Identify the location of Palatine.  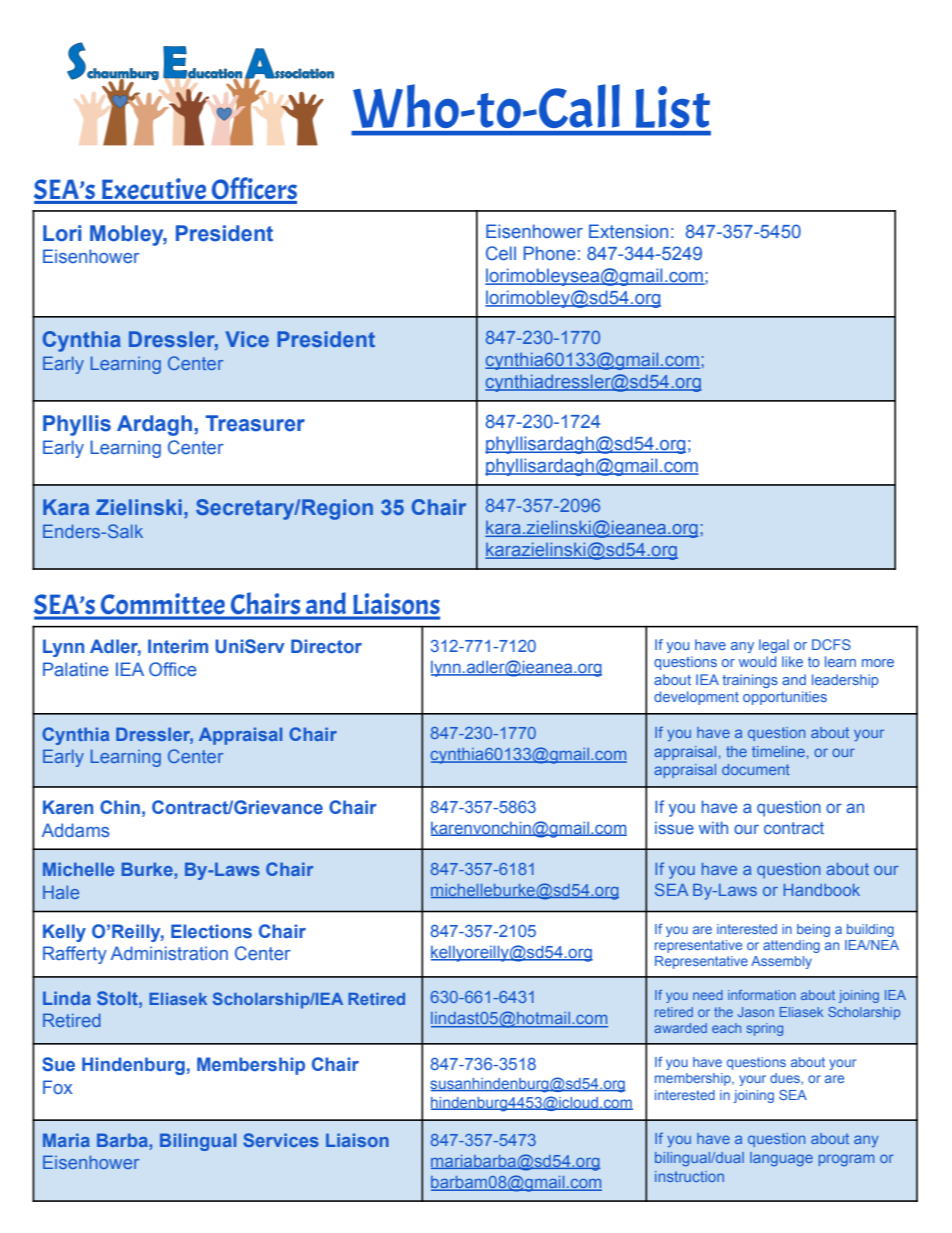
(76, 669).
